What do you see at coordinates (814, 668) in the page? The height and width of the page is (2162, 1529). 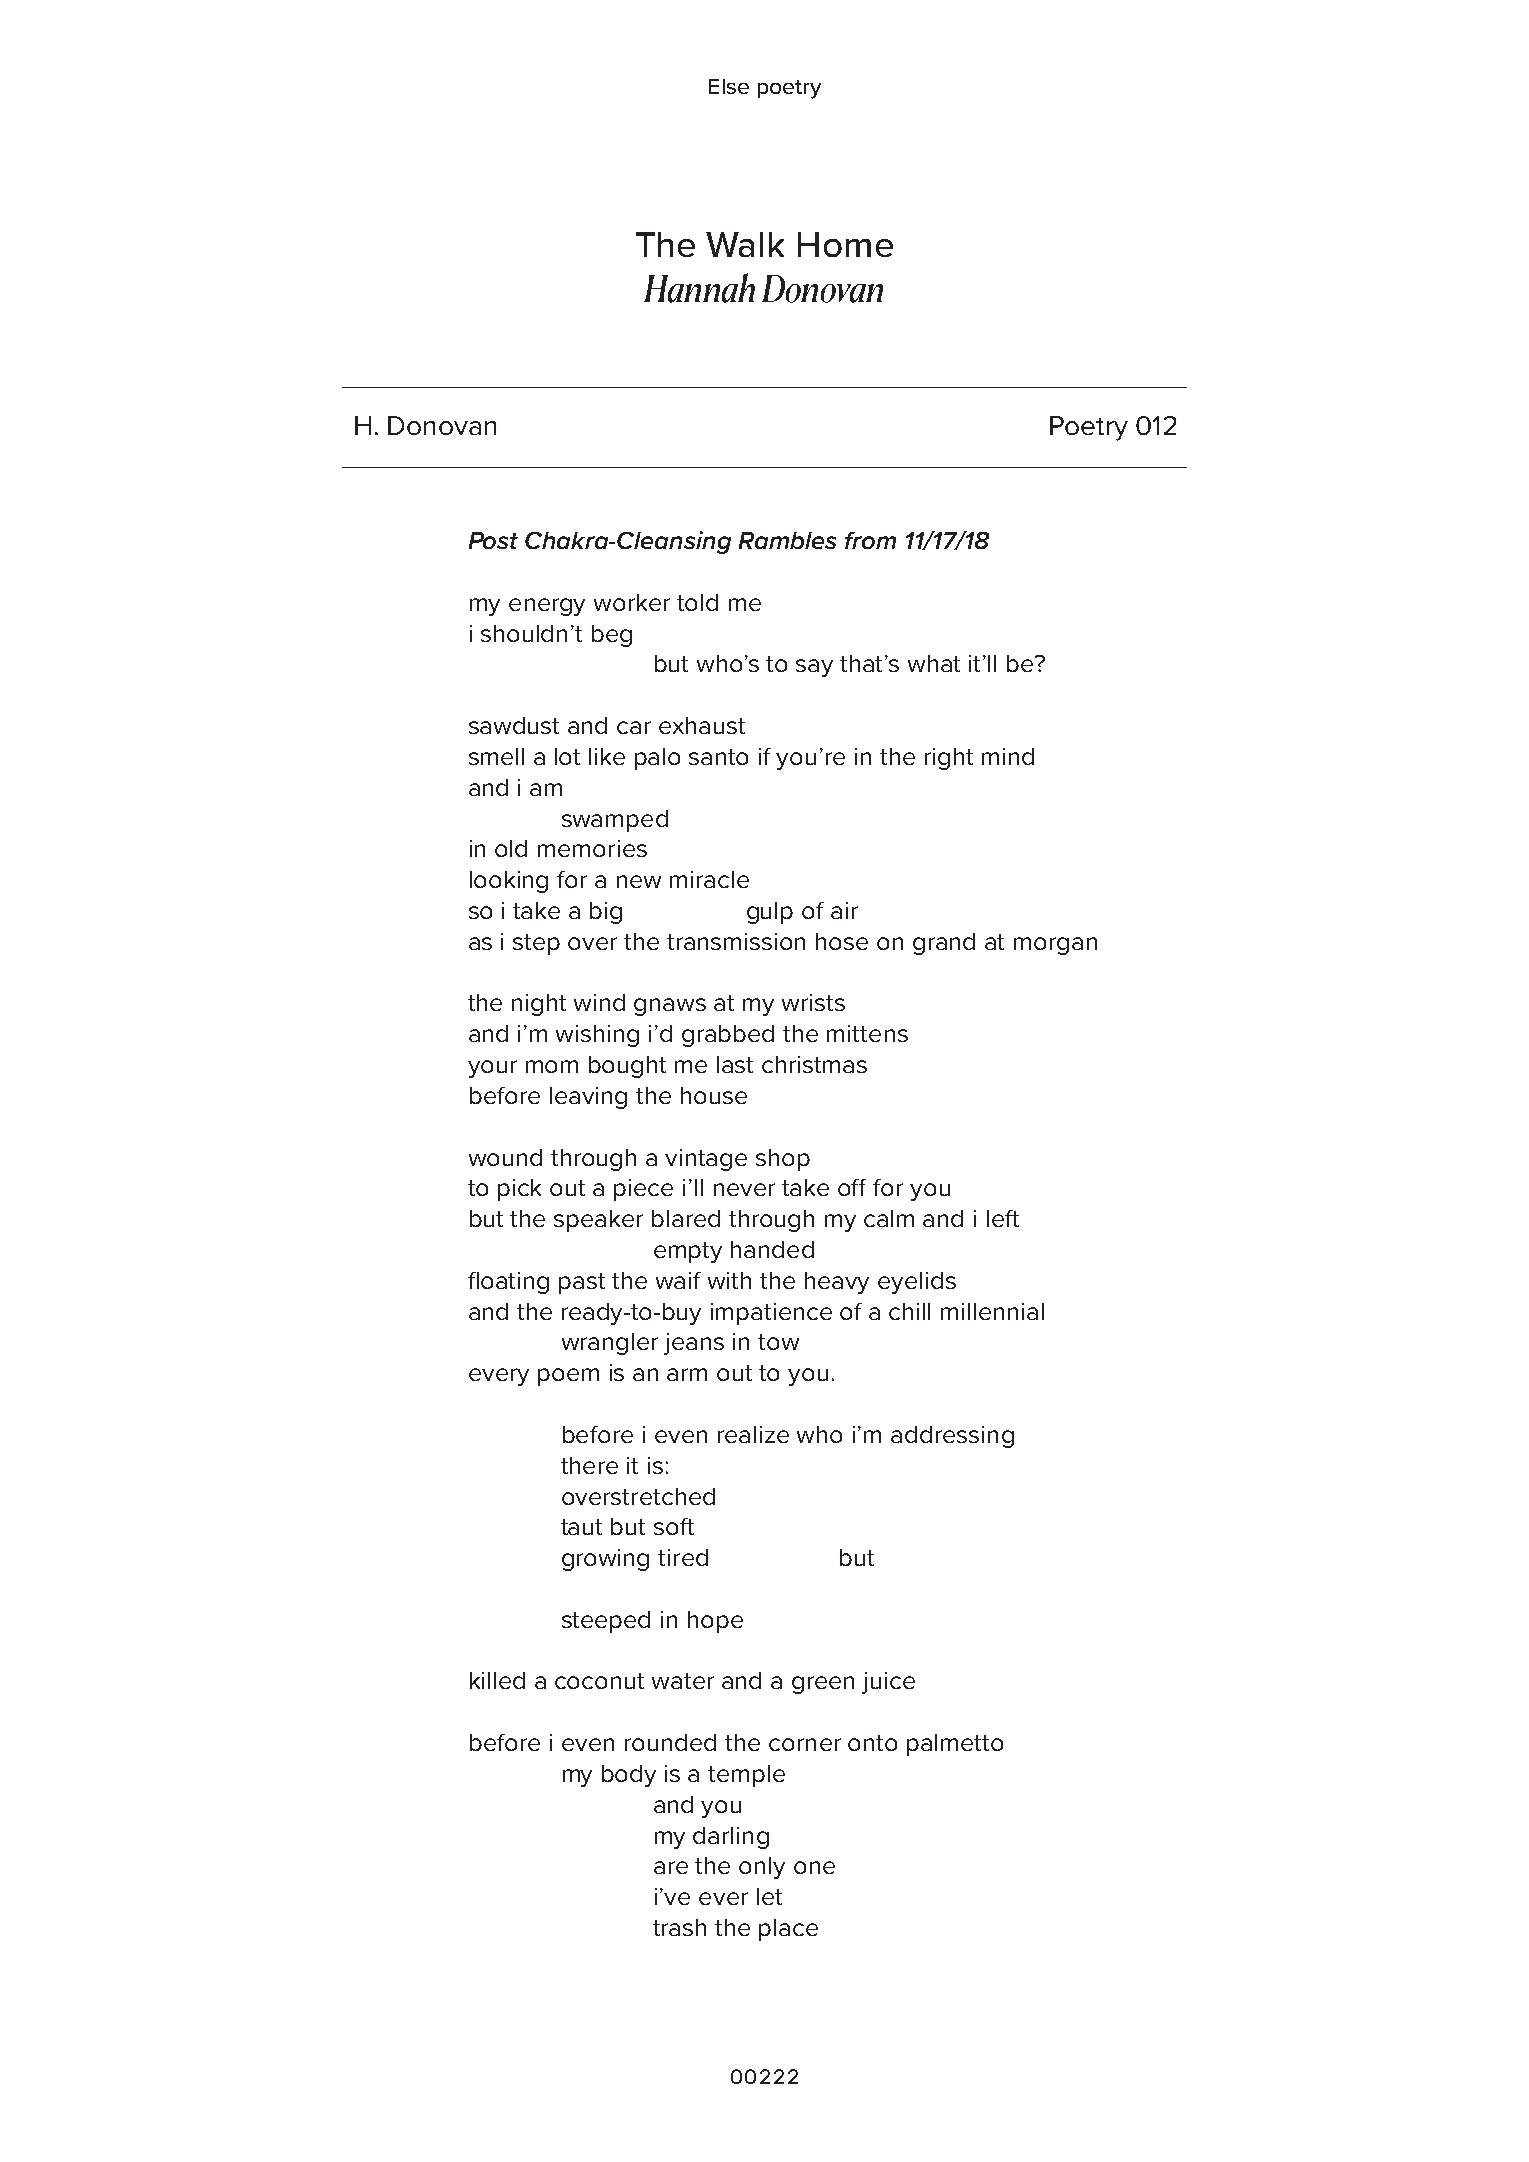 I see `say` at bounding box center [814, 668].
